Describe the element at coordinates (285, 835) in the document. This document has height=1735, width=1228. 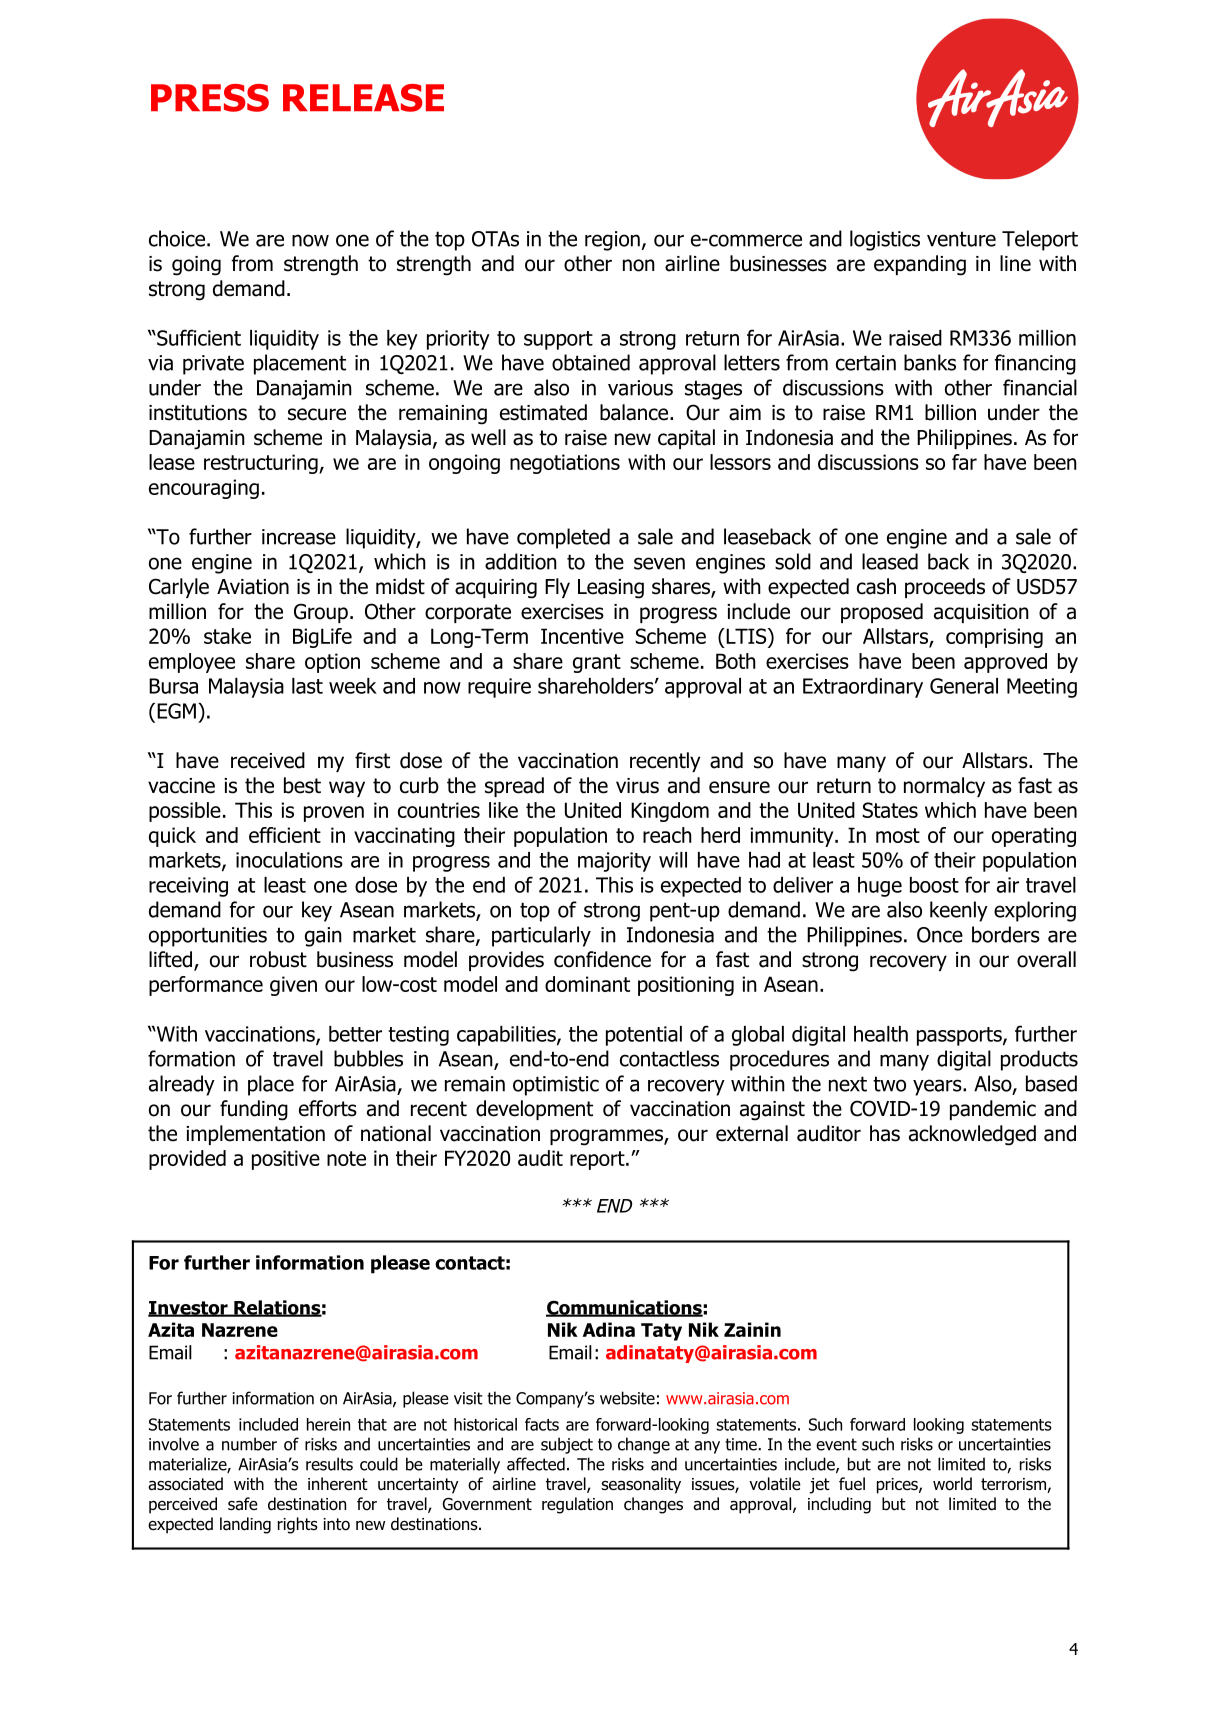
I see `efficient` at that location.
